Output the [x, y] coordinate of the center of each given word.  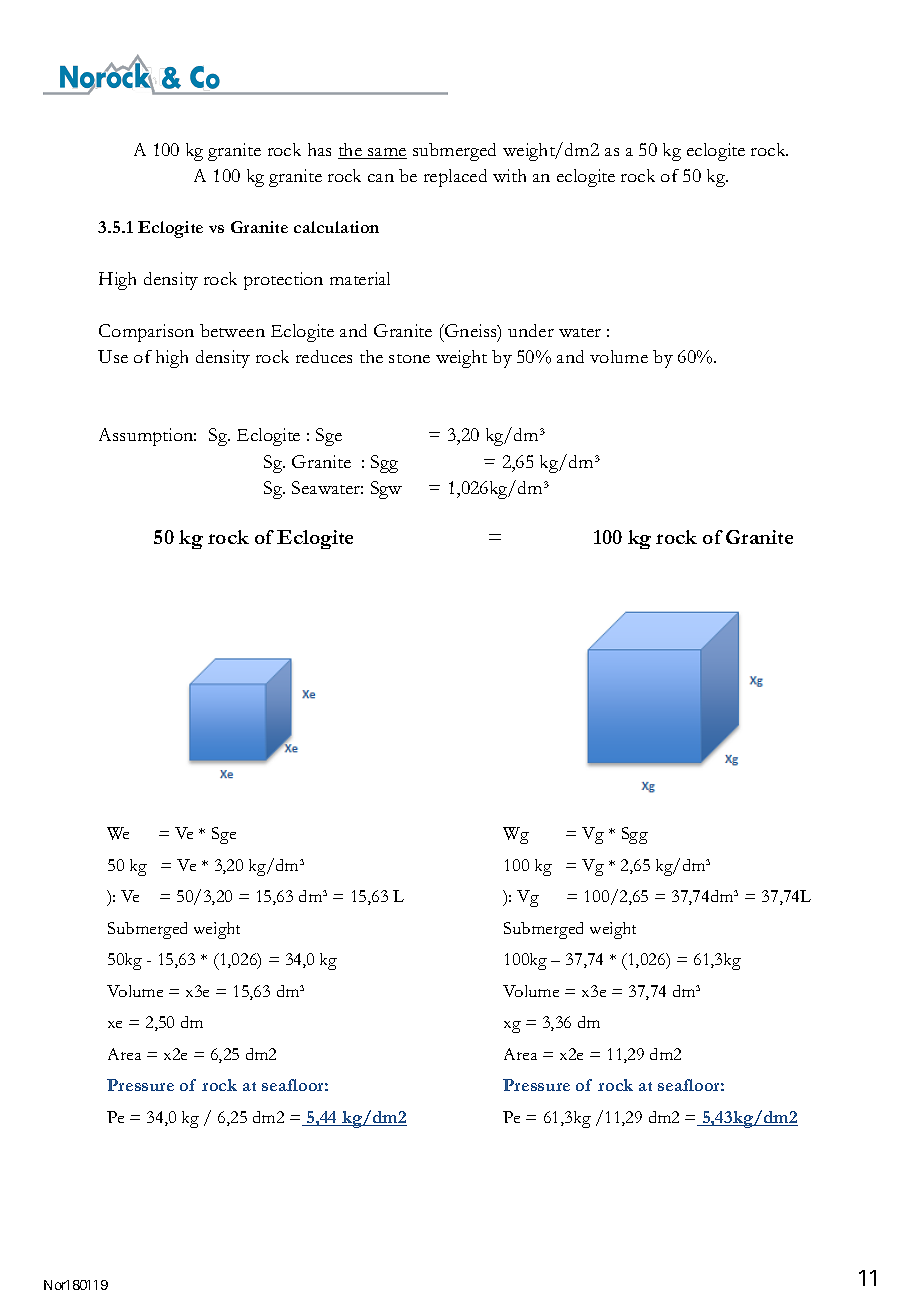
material [360, 278]
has [319, 149]
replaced [455, 178]
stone [409, 358]
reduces [324, 356]
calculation [336, 227]
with [509, 175]
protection [283, 281]
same [386, 153]
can [381, 178]
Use [113, 356]
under [531, 330]
